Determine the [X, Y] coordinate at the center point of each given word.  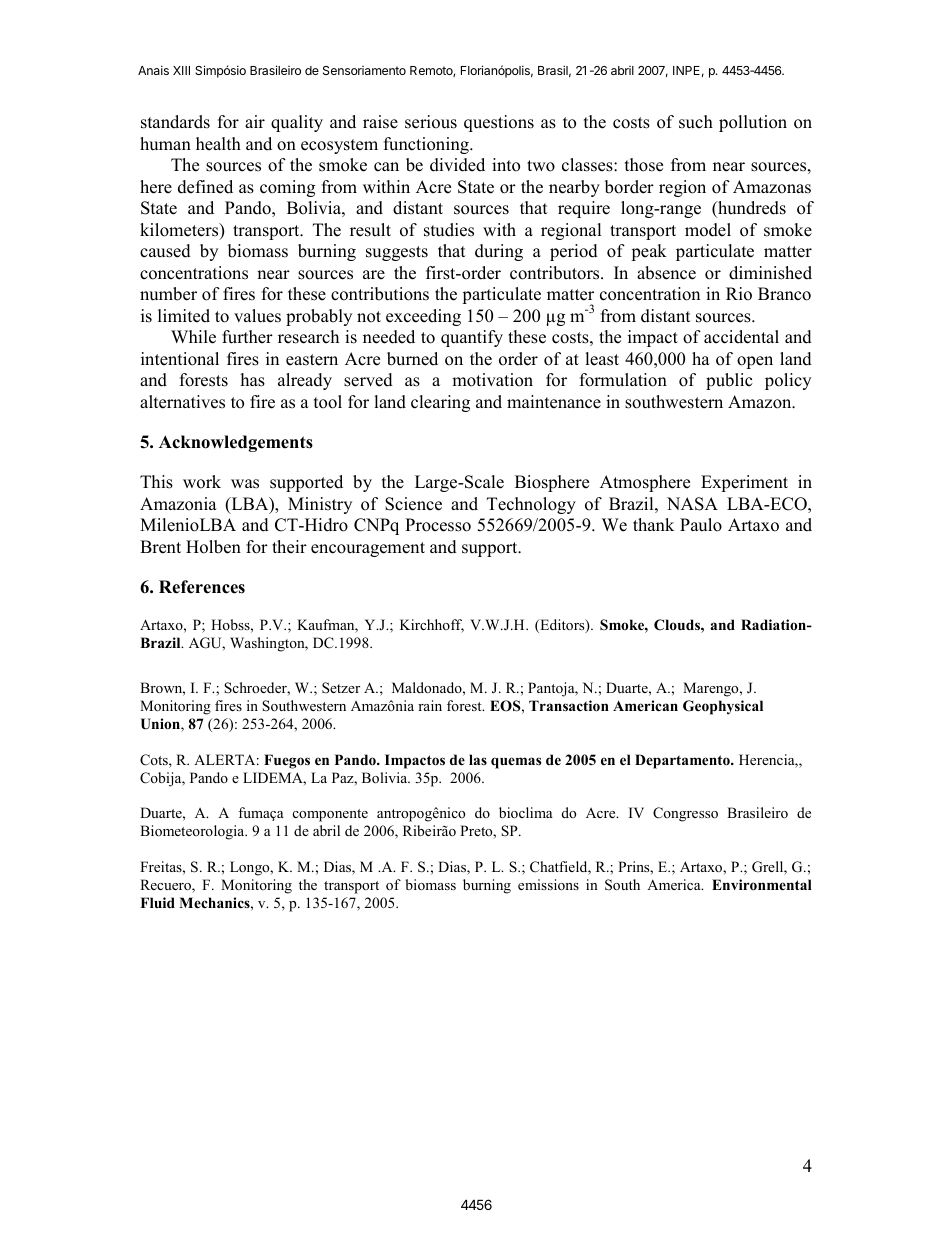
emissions [548, 884]
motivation [492, 380]
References [202, 587]
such [696, 122]
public [729, 381]
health [218, 144]
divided [457, 165]
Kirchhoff [432, 626]
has [253, 380]
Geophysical [723, 707]
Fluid [157, 902]
